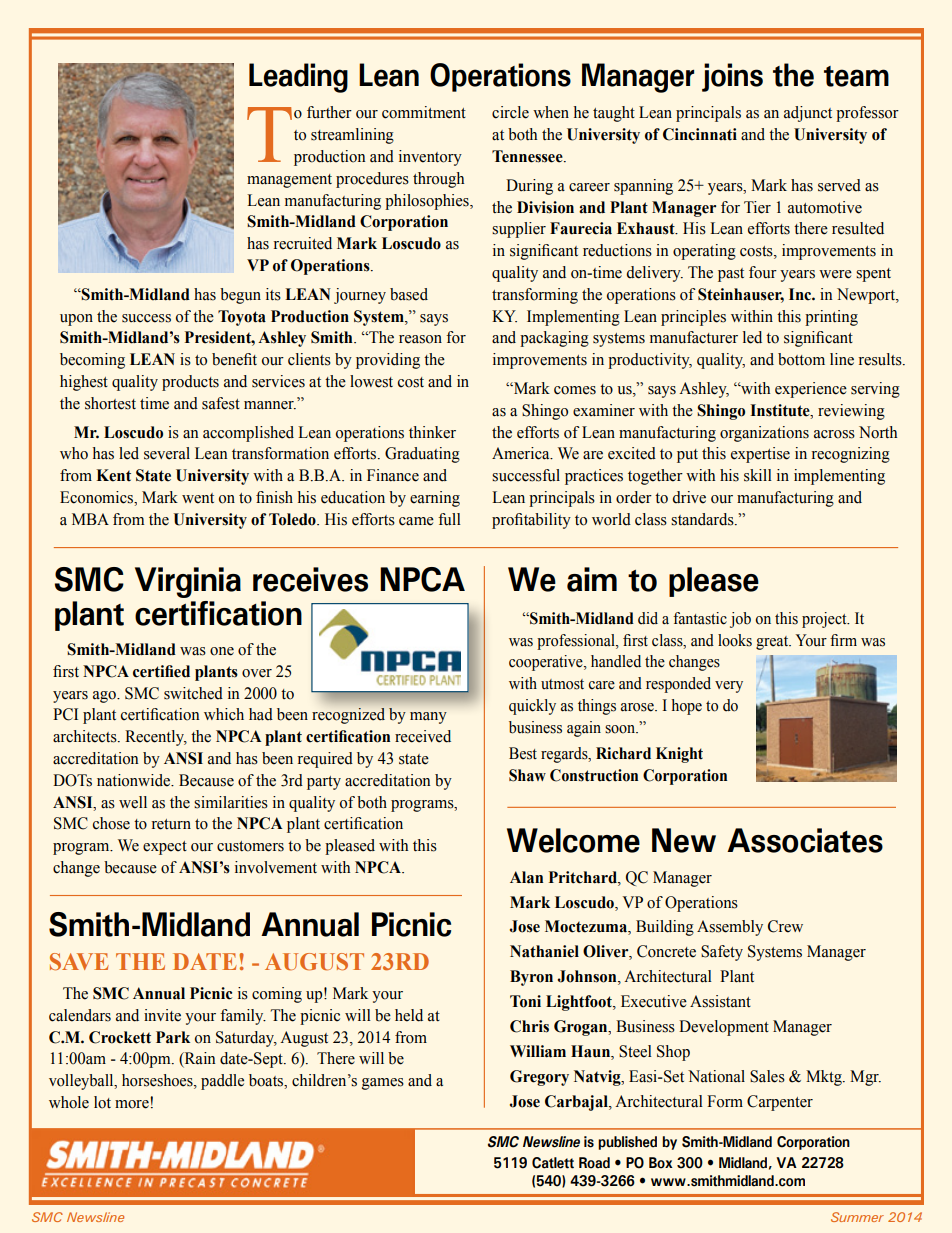 The image size is (952, 1233). What do you see at coordinates (808, 114) in the screenshot?
I see `adjunct` at bounding box center [808, 114].
